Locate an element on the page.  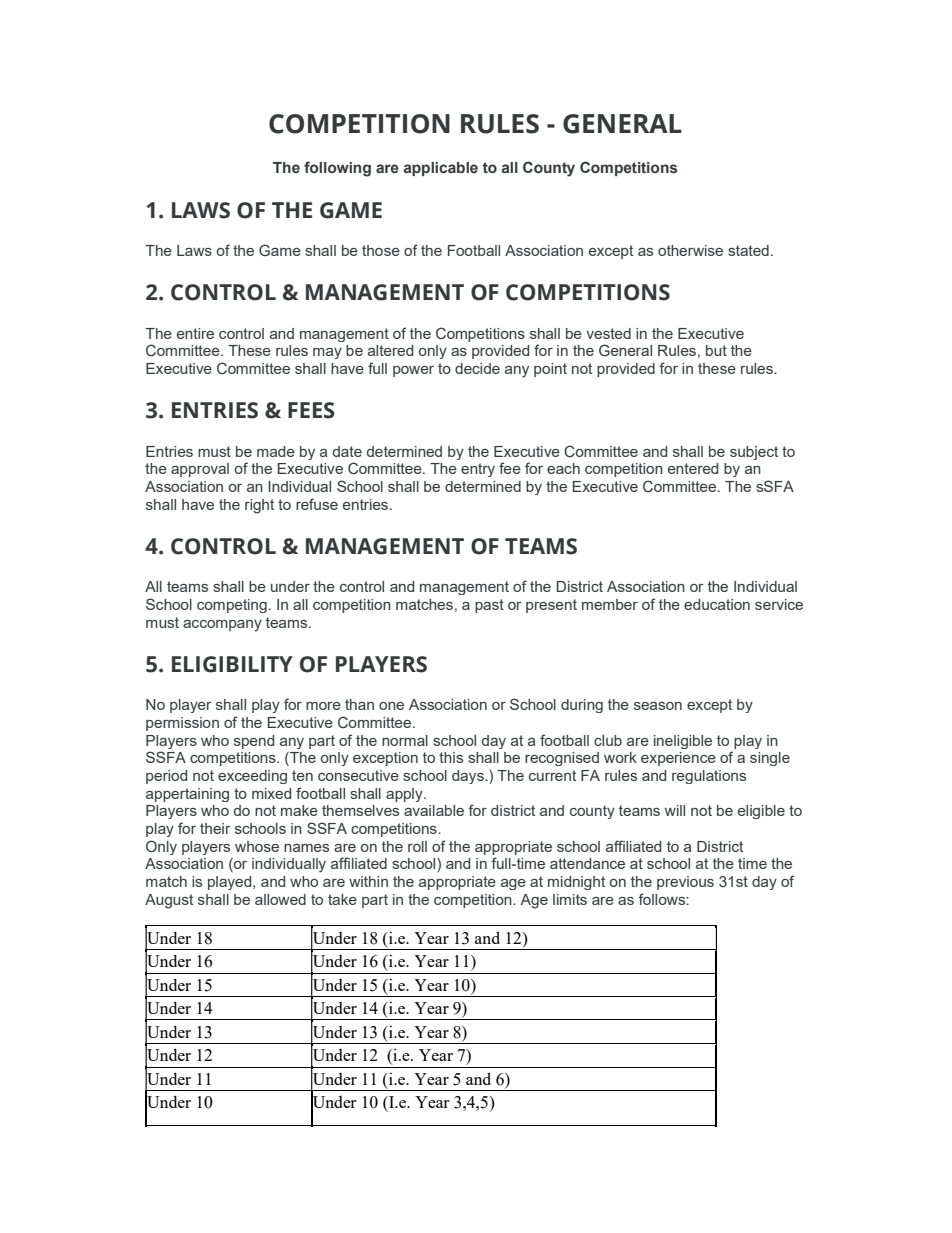
applicable is located at coordinates (441, 169).
